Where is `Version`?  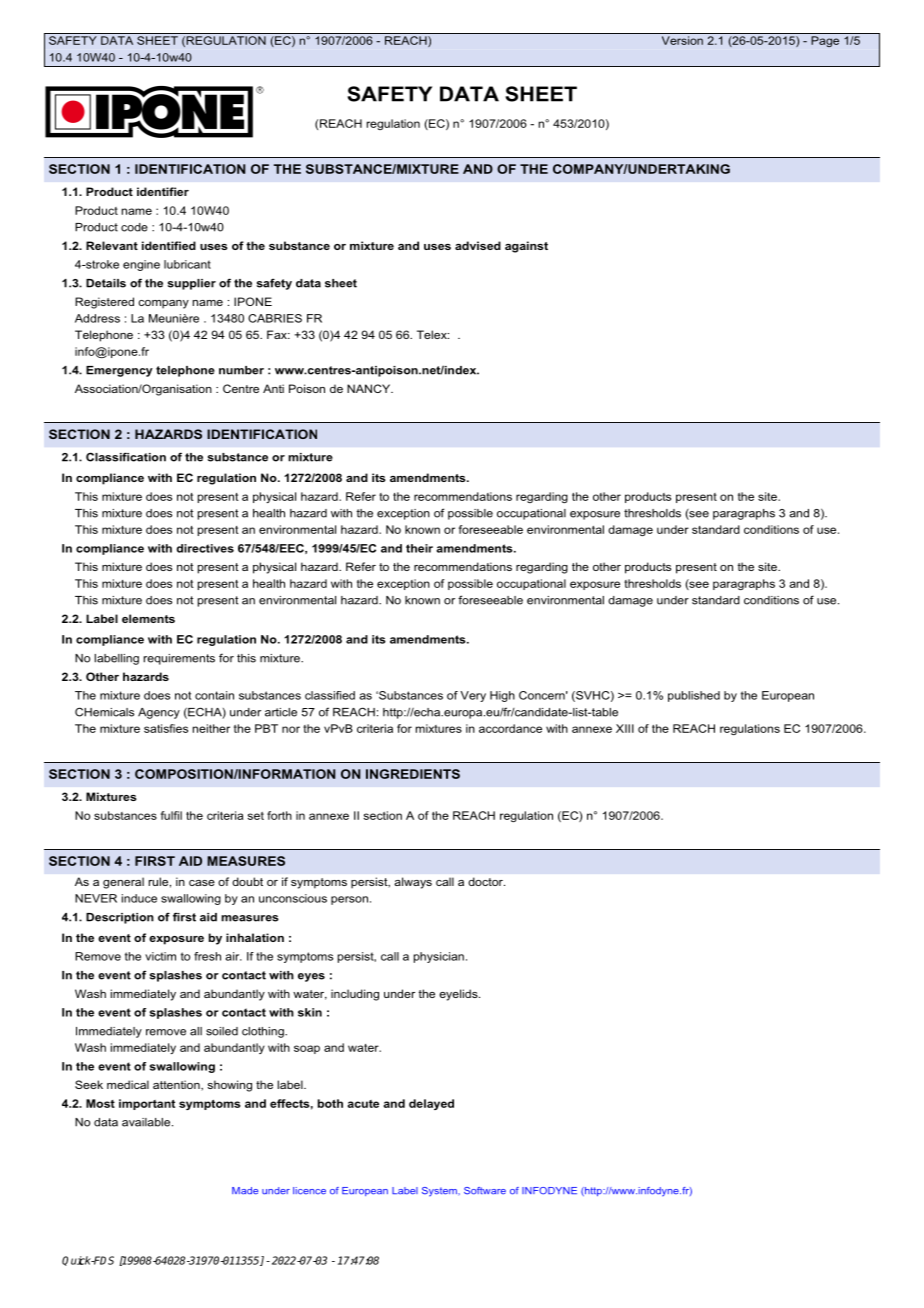
Version is located at coordinates (682, 40).
